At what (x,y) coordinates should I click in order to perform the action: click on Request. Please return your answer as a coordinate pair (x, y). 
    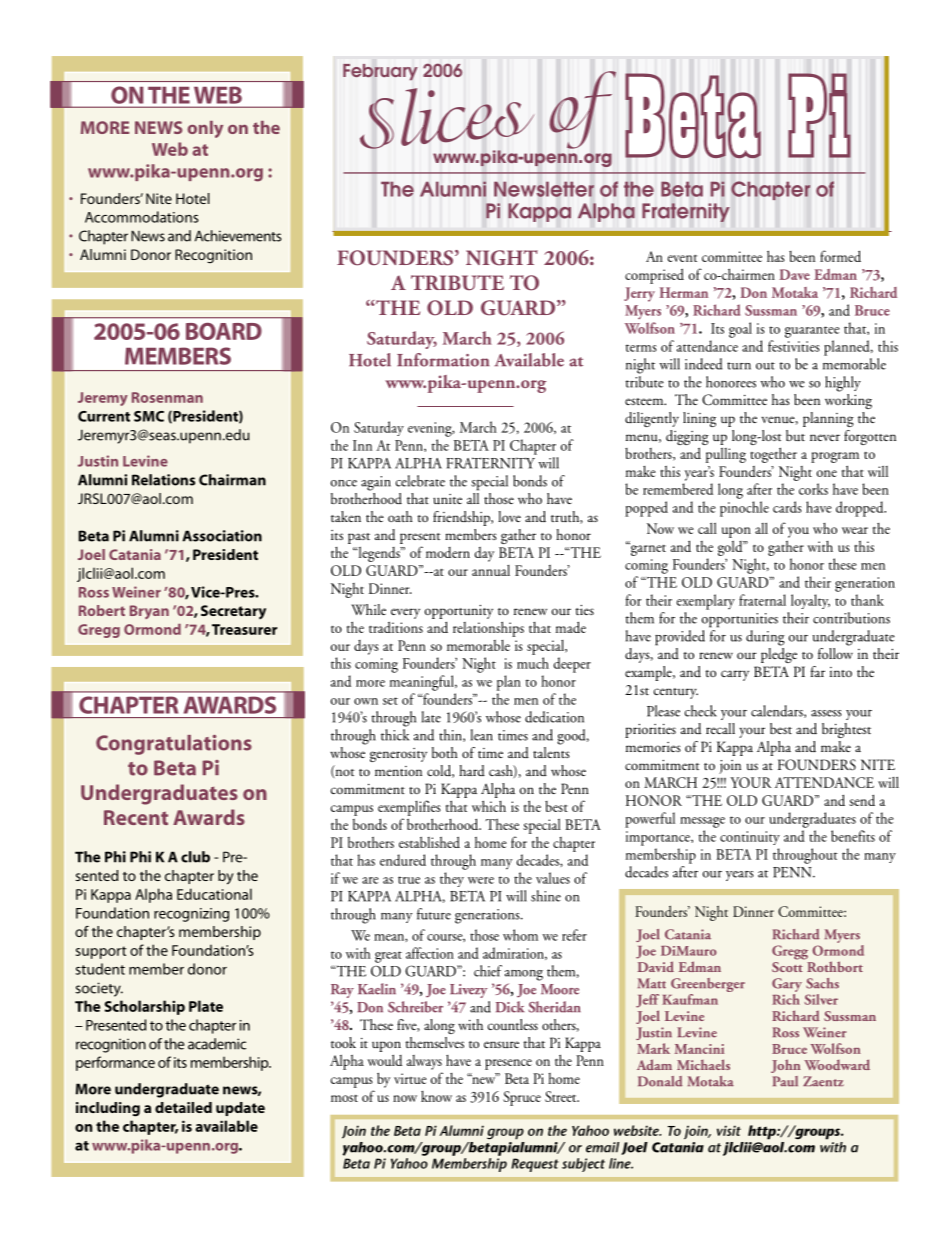
    Looking at the image, I should click on (535, 1165).
